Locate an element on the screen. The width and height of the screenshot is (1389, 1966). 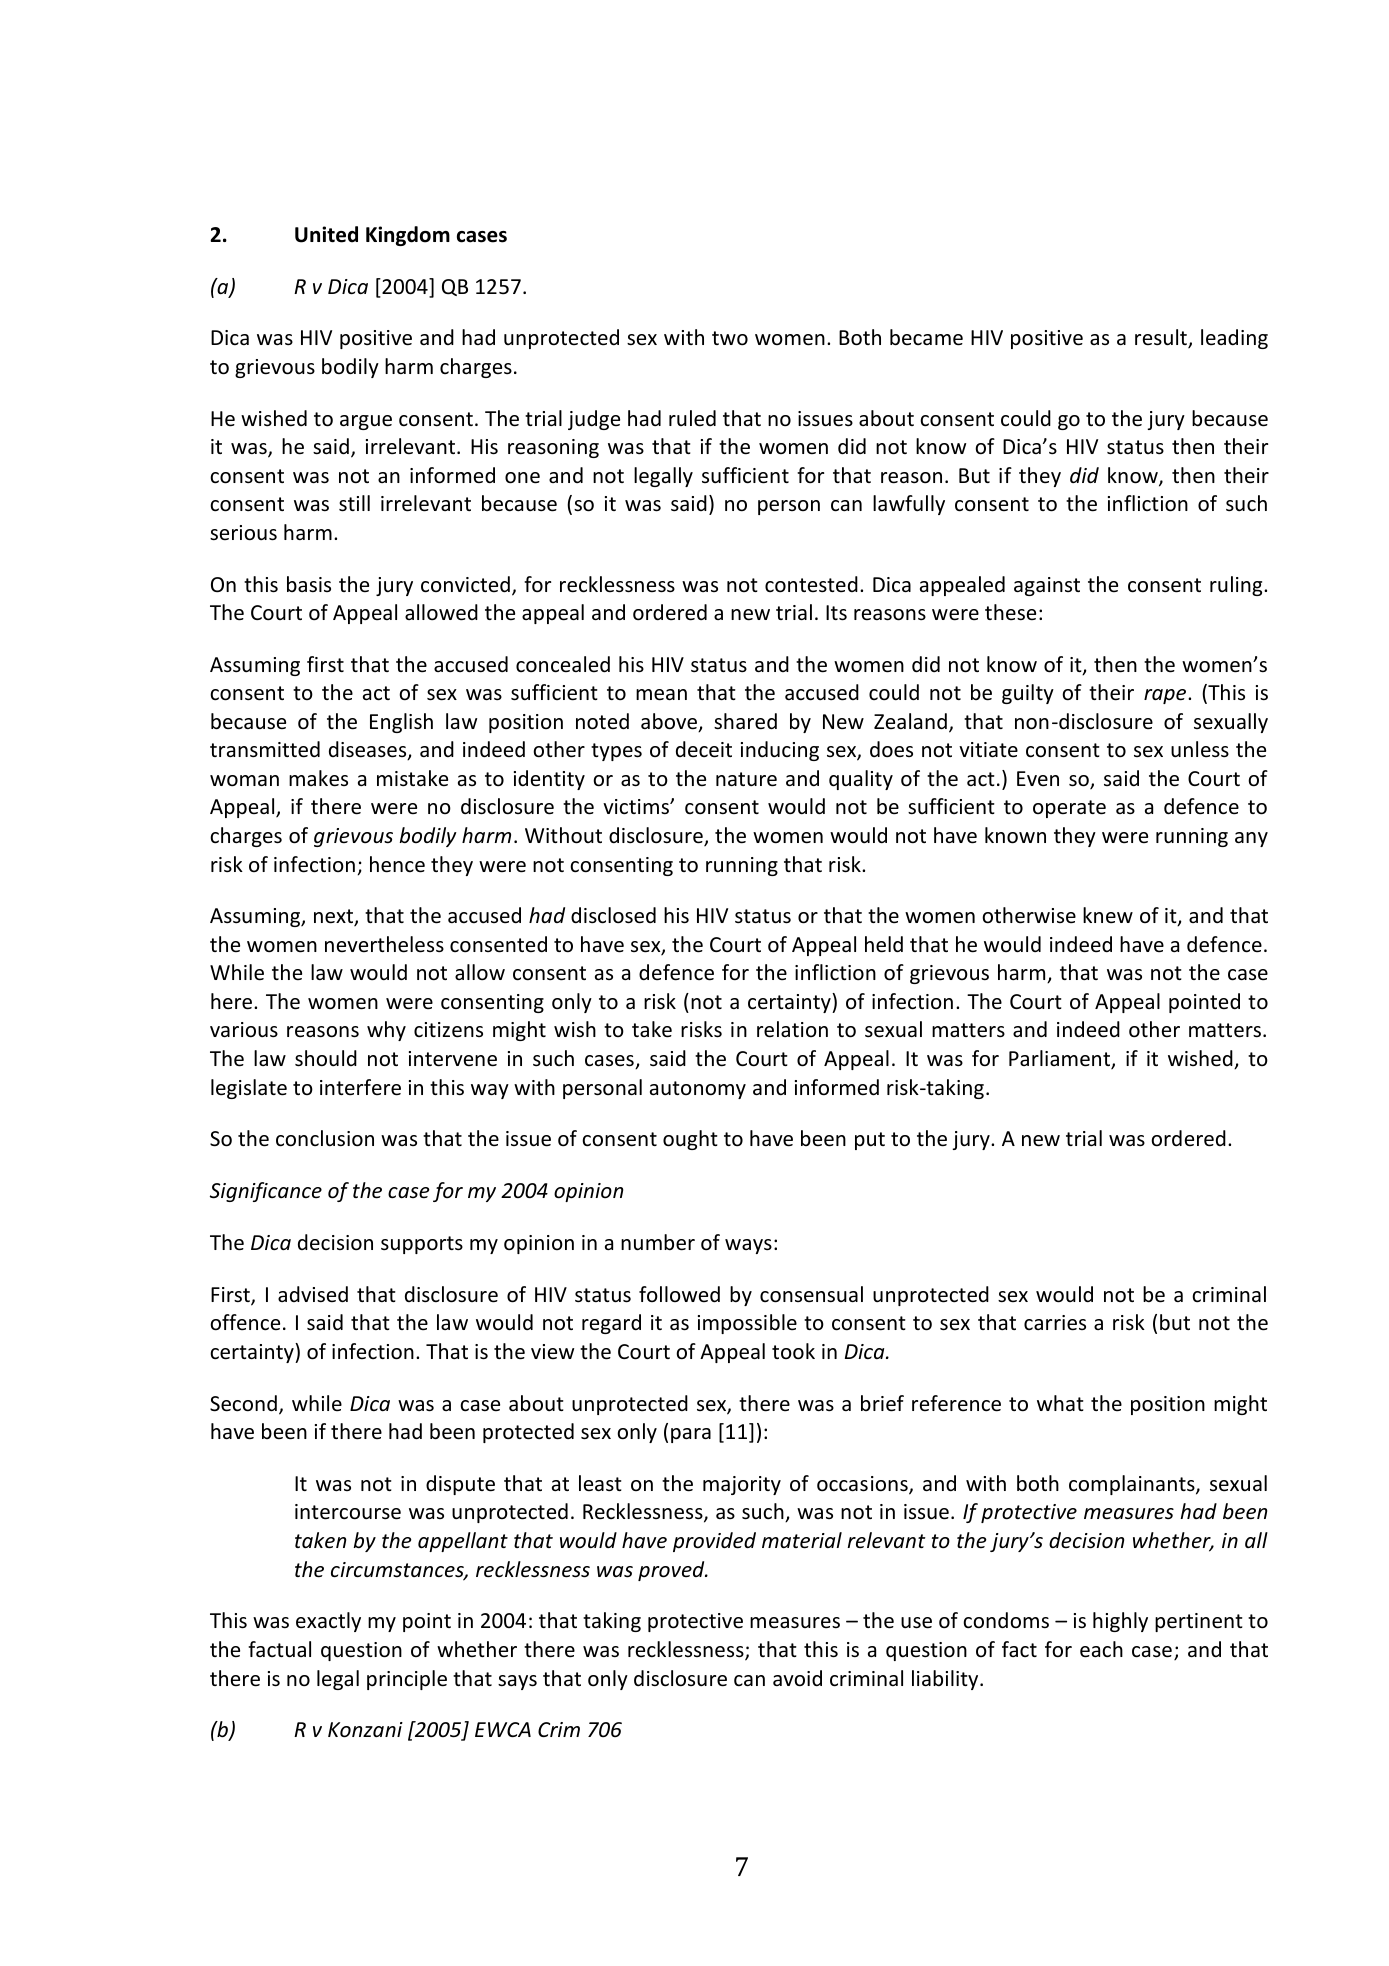
United is located at coordinates (326, 234).
